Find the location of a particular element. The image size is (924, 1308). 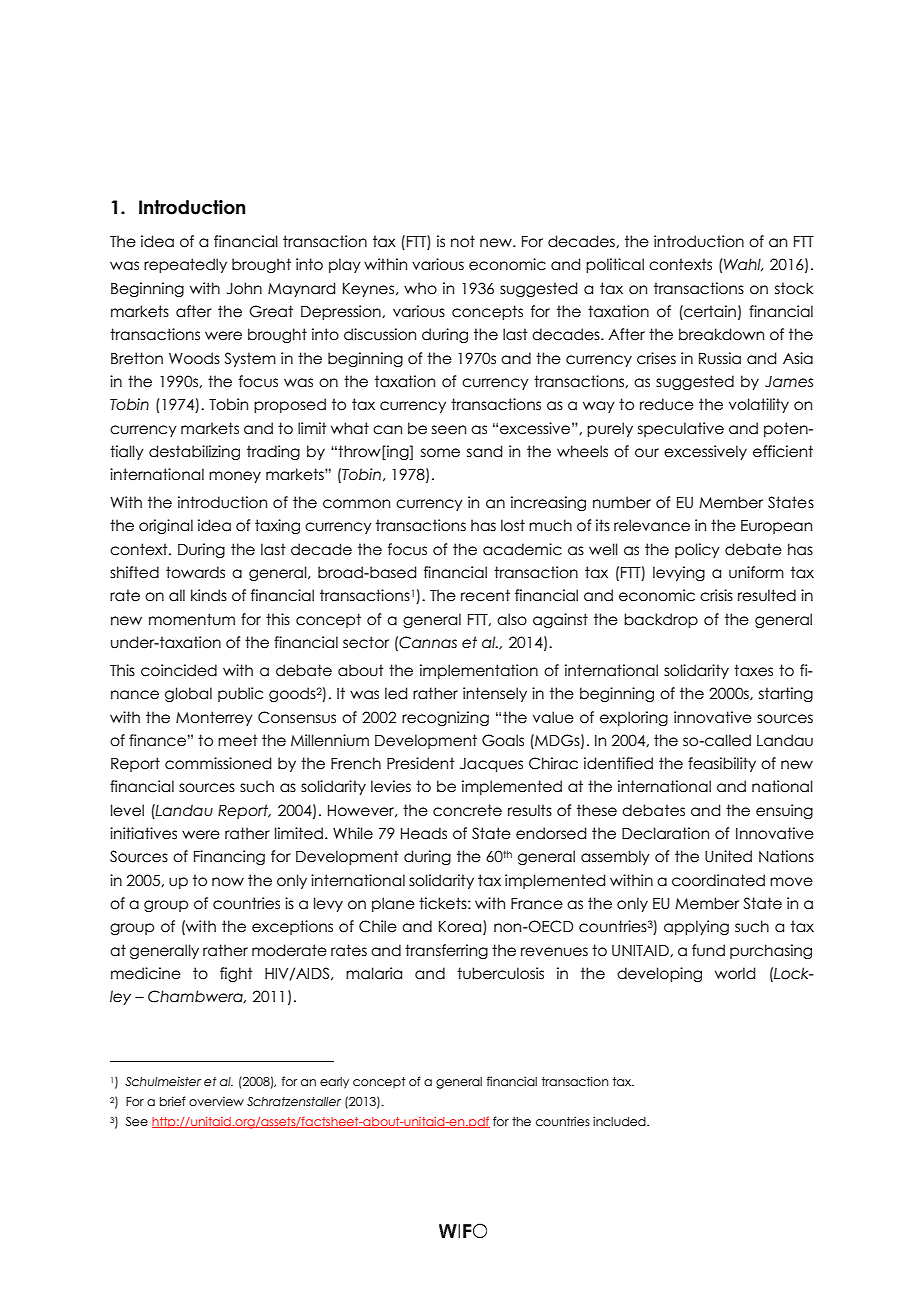

not is located at coordinates (463, 241).
